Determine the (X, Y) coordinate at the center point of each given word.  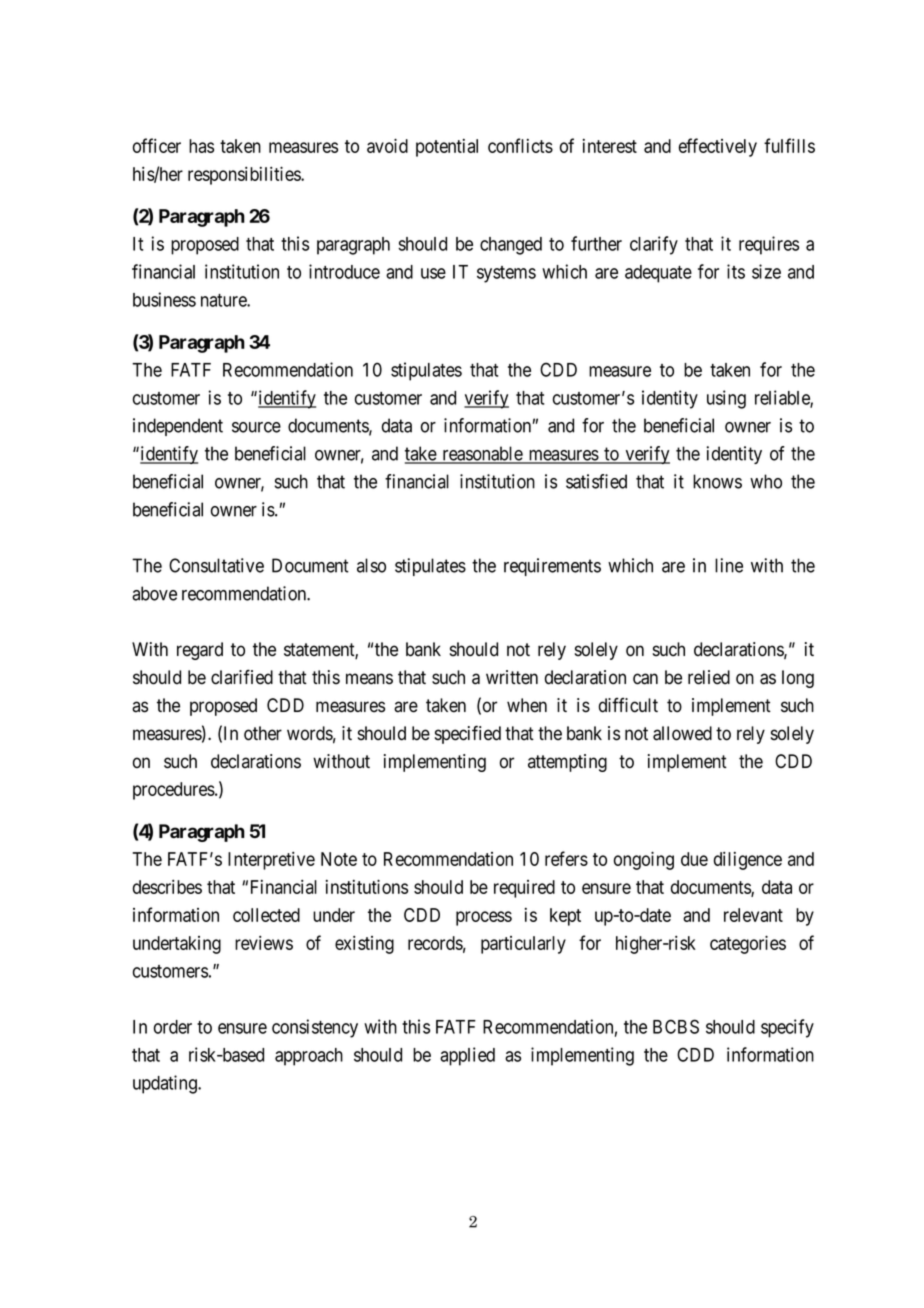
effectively (718, 147)
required (524, 889)
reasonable (482, 454)
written (512, 677)
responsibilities (245, 175)
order (173, 1027)
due (694, 859)
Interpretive (271, 861)
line (729, 565)
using (726, 399)
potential (447, 148)
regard (200, 651)
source (256, 427)
